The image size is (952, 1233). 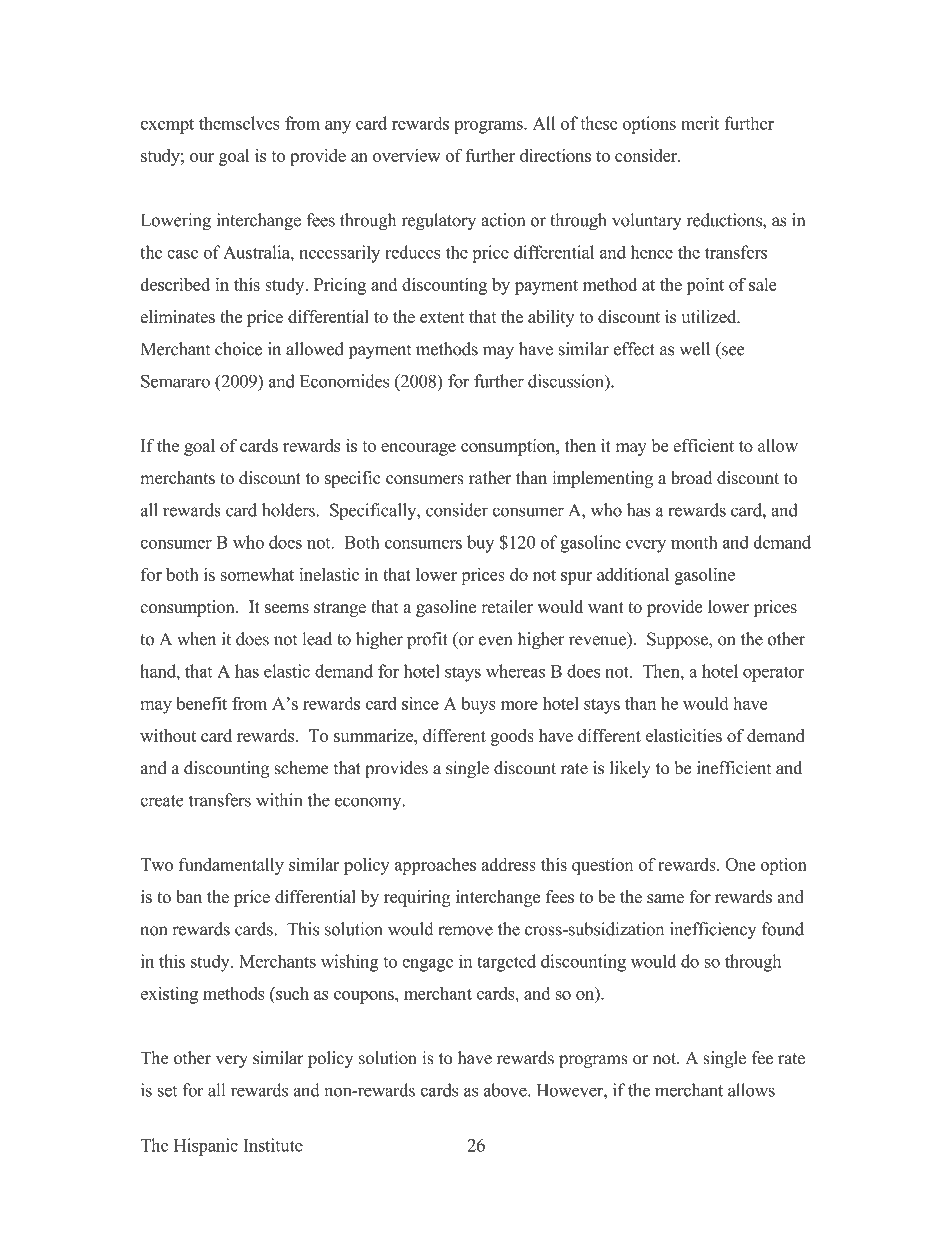 What do you see at coordinates (773, 674) in the image?
I see `operator` at bounding box center [773, 674].
